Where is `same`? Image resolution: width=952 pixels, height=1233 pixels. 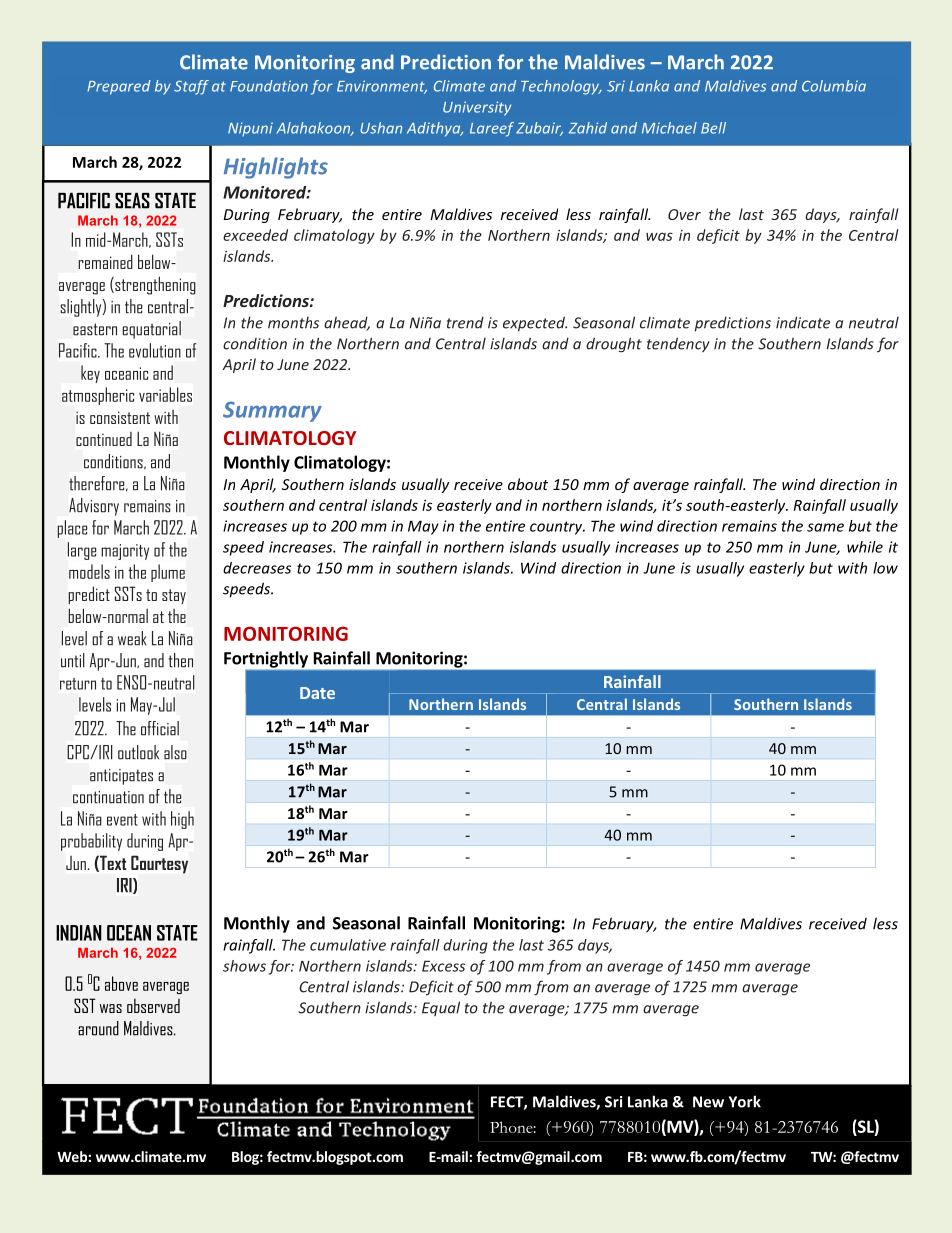
same is located at coordinates (825, 527).
